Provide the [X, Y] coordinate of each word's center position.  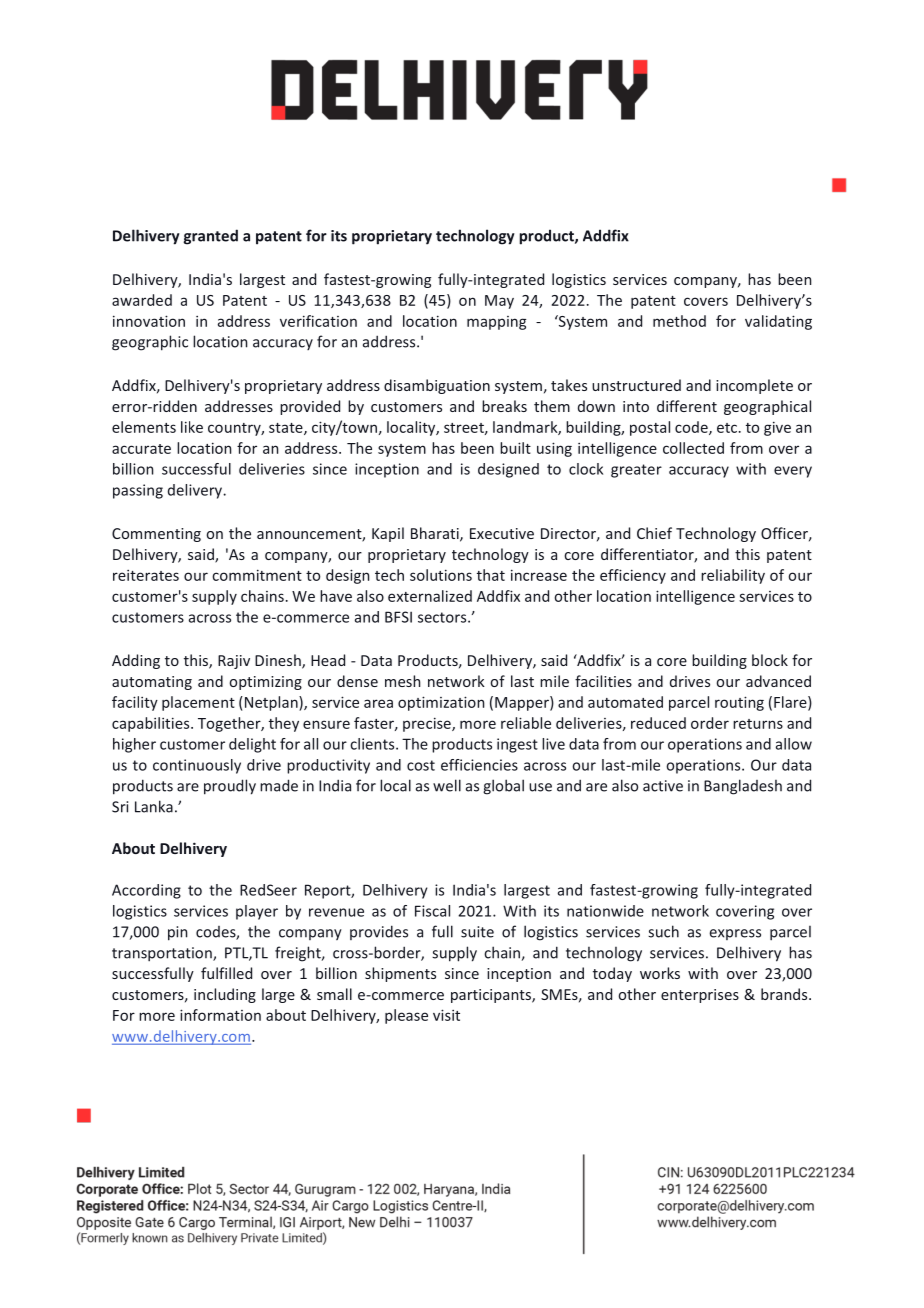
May [499, 302]
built [515, 448]
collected [693, 448]
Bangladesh [743, 787]
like [192, 427]
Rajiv [234, 662]
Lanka [154, 806]
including [225, 995]
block [770, 660]
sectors [443, 617]
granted [210, 237]
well [447, 785]
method [679, 321]
